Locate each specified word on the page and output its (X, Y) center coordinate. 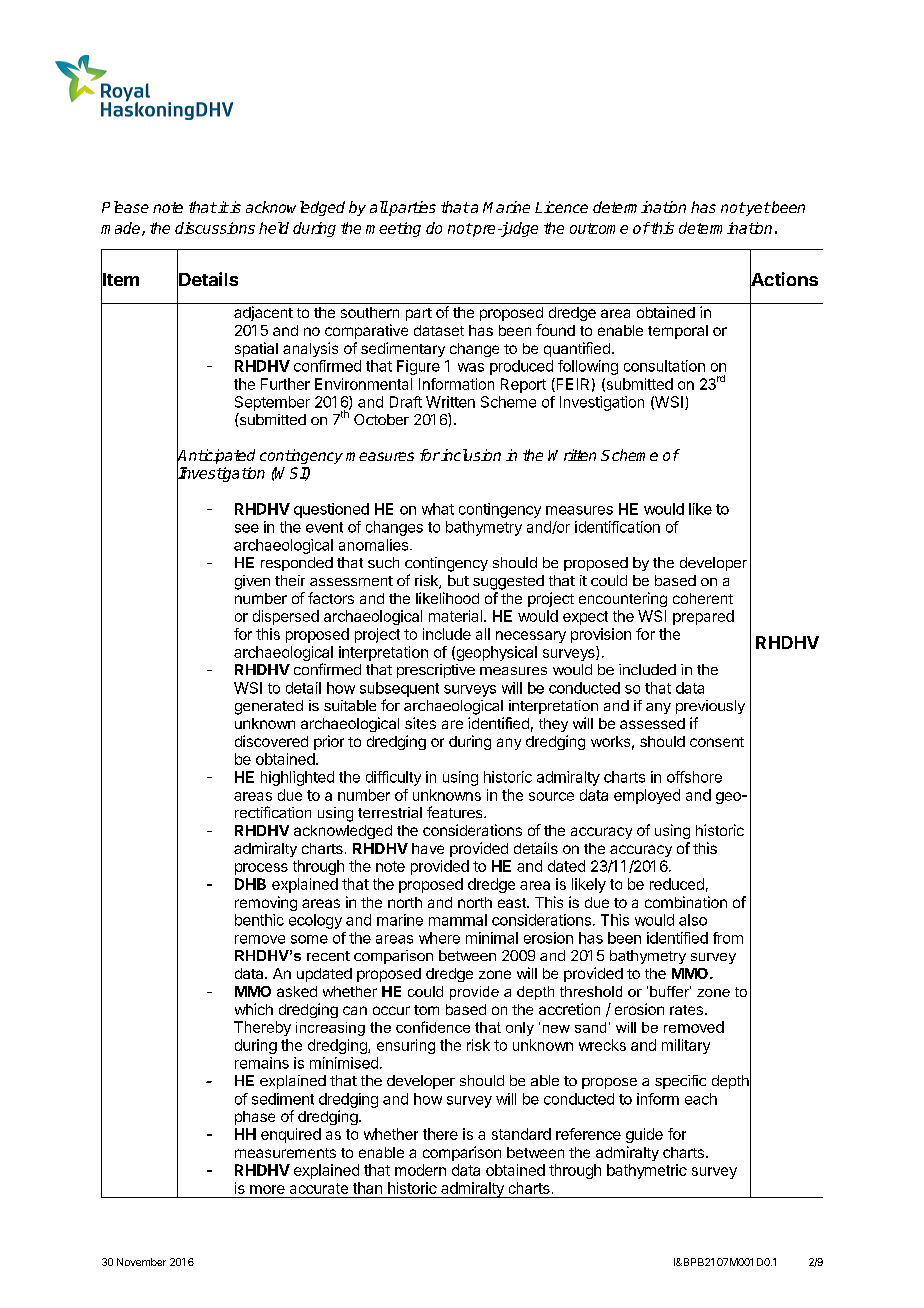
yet (757, 209)
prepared (703, 617)
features (456, 812)
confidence (433, 1027)
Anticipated (216, 457)
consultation (664, 366)
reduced (677, 884)
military (686, 1046)
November (141, 1262)
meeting (393, 229)
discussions (215, 228)
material (455, 616)
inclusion (470, 455)
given (252, 582)
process (261, 869)
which (254, 1009)
